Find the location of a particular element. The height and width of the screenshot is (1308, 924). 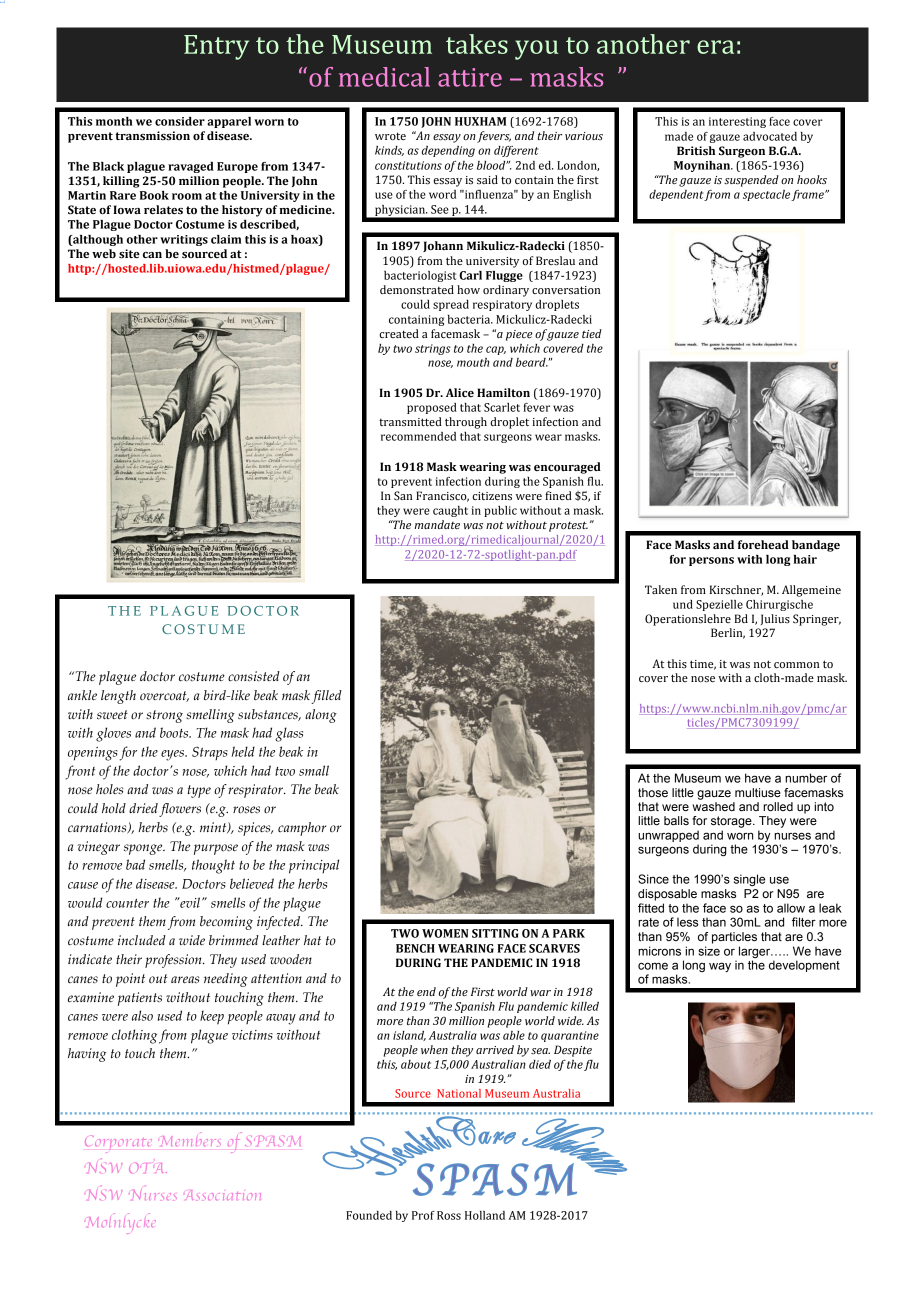

attire is located at coordinates (470, 77).
